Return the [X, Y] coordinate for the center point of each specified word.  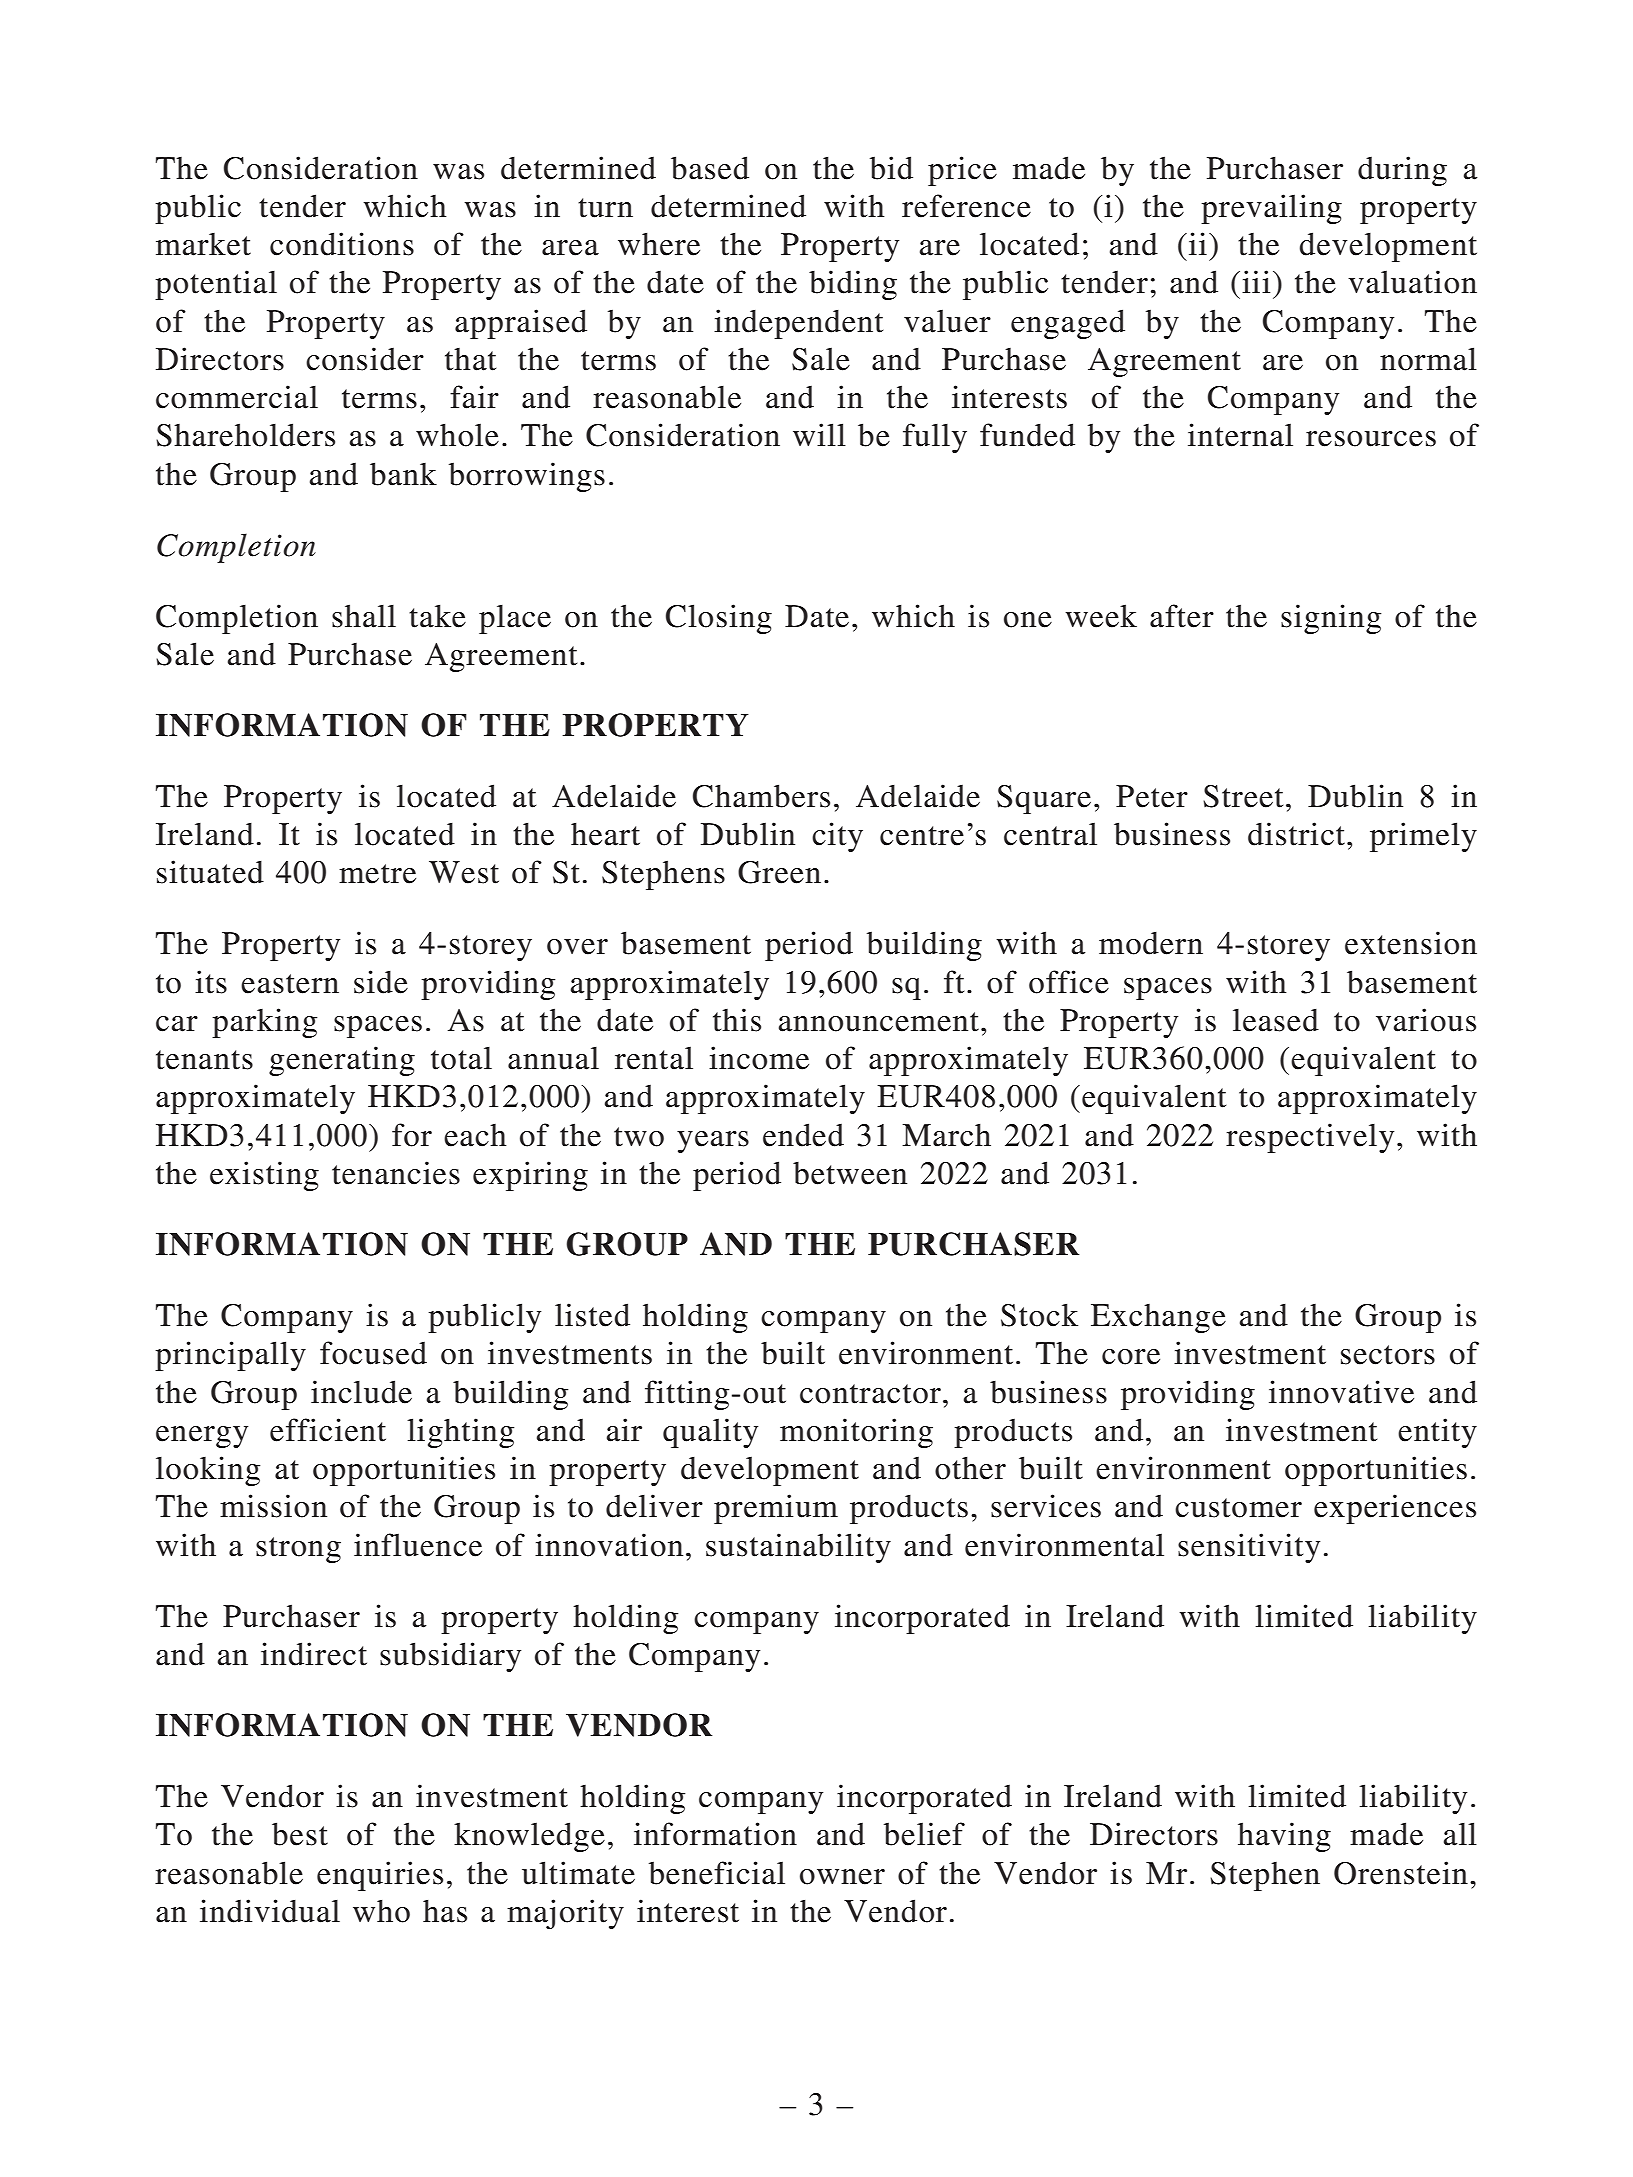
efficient [328, 1430]
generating [342, 1061]
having [1284, 1837]
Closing [719, 619]
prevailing [1271, 209]
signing [1331, 619]
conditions [342, 244]
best [300, 1834]
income [759, 1058]
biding [853, 285]
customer [1238, 1508]
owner [842, 1877]
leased [1276, 1020]
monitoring [856, 1433]
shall [364, 616]
